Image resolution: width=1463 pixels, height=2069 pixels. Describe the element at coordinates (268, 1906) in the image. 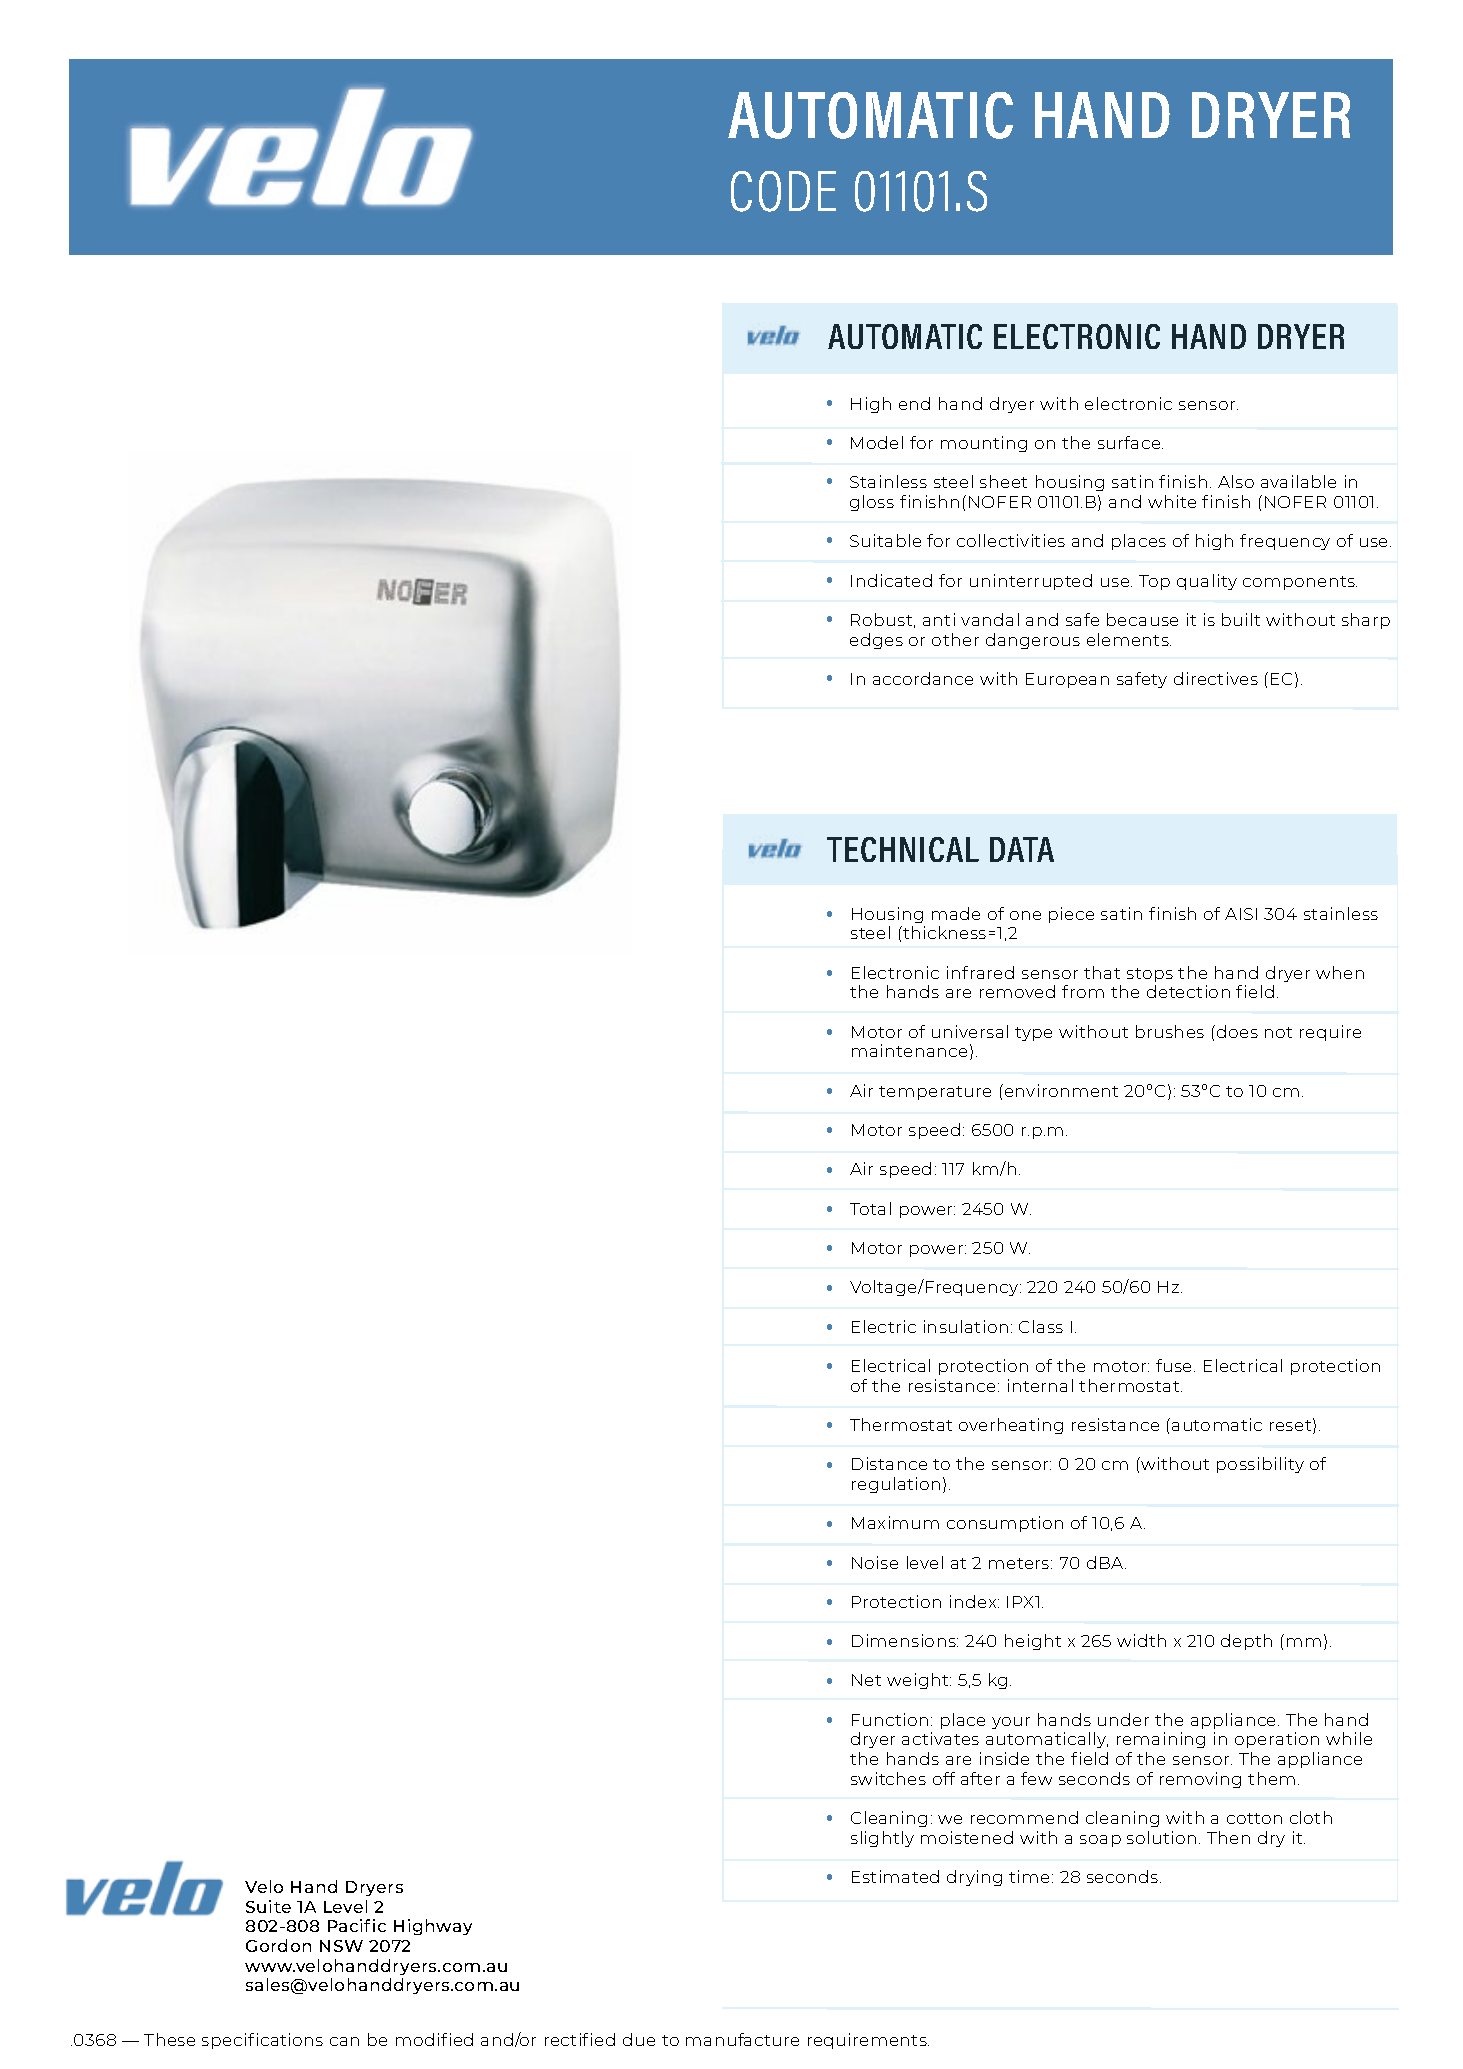

I see `Suite` at that location.
